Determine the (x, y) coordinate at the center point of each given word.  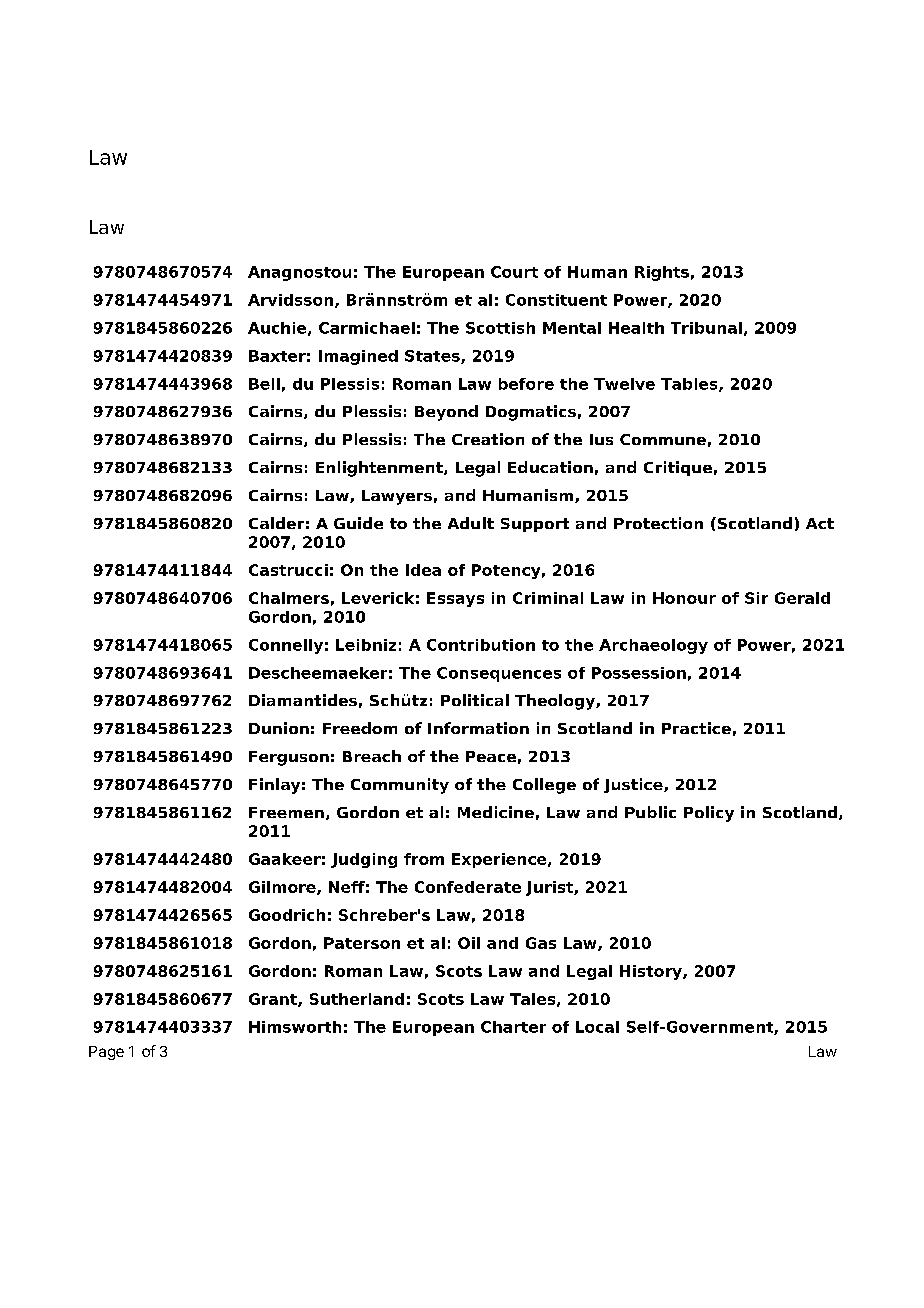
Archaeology (653, 646)
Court (514, 272)
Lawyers (397, 497)
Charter (513, 1027)
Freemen (286, 812)
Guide (358, 523)
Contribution (481, 645)
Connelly (286, 646)
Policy (709, 814)
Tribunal (706, 328)
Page (106, 1053)
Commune (663, 439)
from (424, 859)
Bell (264, 384)
